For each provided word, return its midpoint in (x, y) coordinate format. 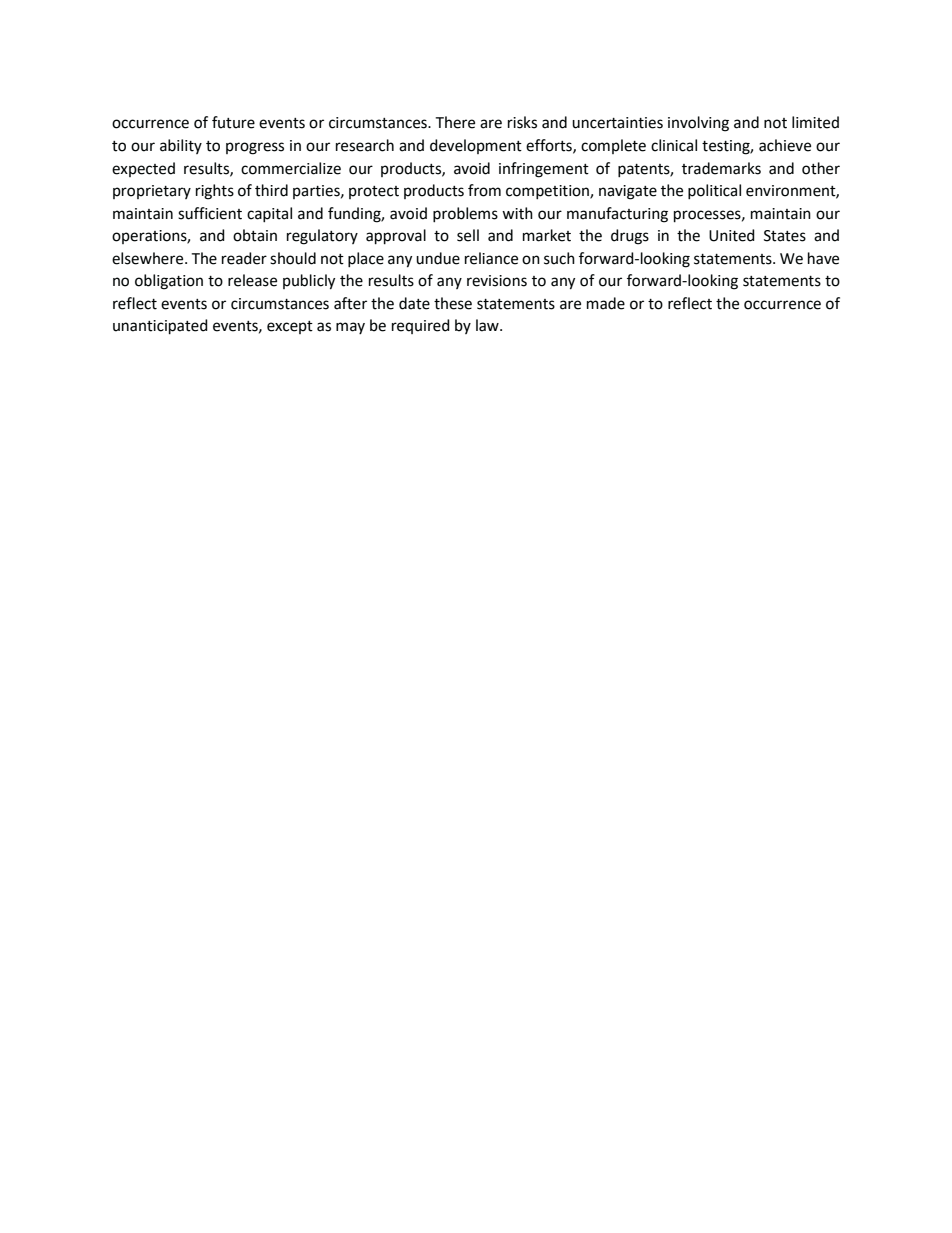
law (488, 325)
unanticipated (160, 327)
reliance (491, 258)
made (606, 303)
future (233, 122)
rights (215, 192)
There (455, 122)
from (484, 190)
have (823, 258)
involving (698, 124)
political (714, 192)
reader (244, 258)
